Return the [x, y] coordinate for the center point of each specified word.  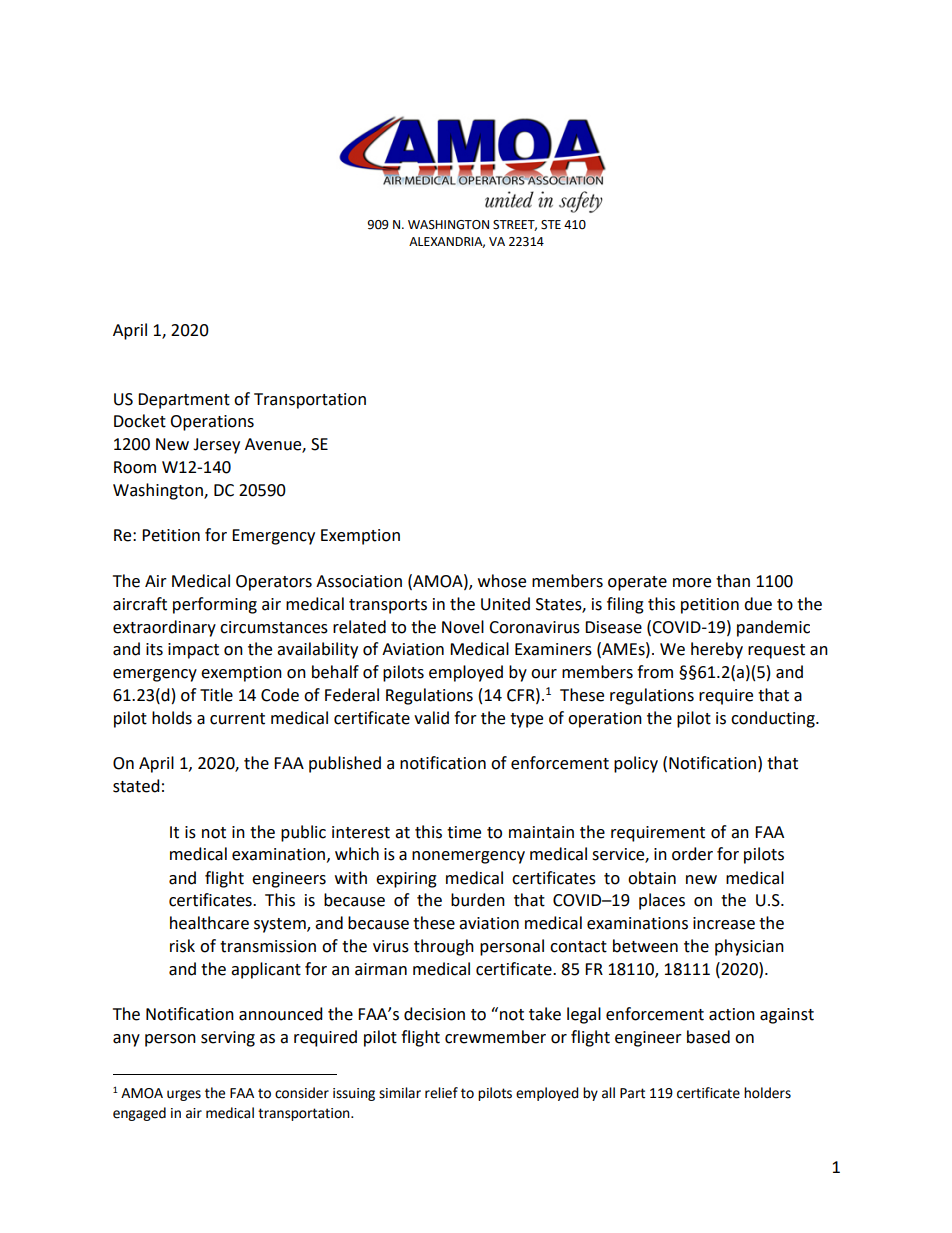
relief [441, 1093]
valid [431, 718]
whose [502, 581]
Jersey [216, 446]
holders [767, 1093]
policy [636, 764]
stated [136, 786]
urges [184, 1095]
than [733, 581]
